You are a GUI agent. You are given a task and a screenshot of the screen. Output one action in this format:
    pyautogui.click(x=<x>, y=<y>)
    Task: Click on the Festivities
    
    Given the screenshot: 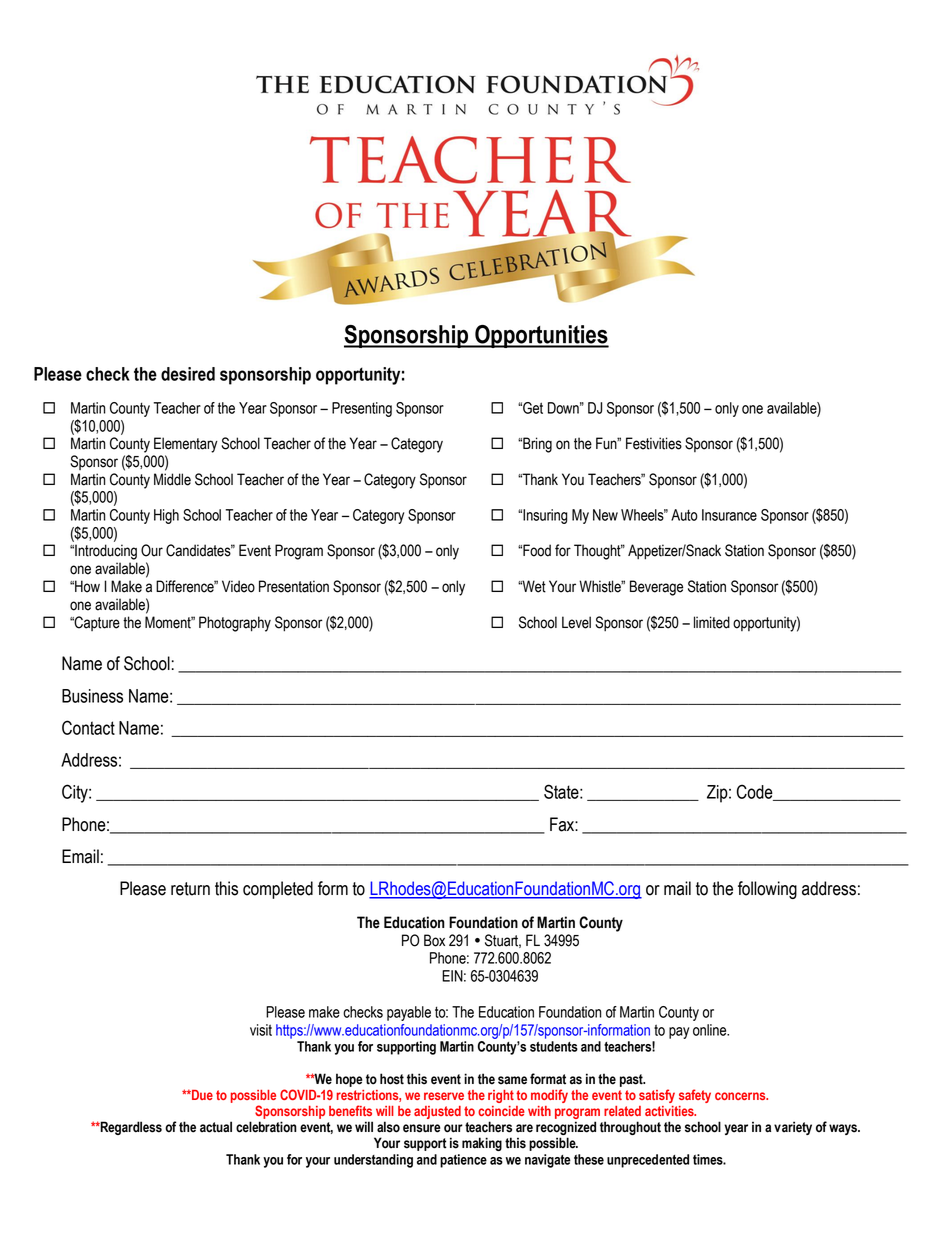 What is the action you would take?
    pyautogui.click(x=654, y=443)
